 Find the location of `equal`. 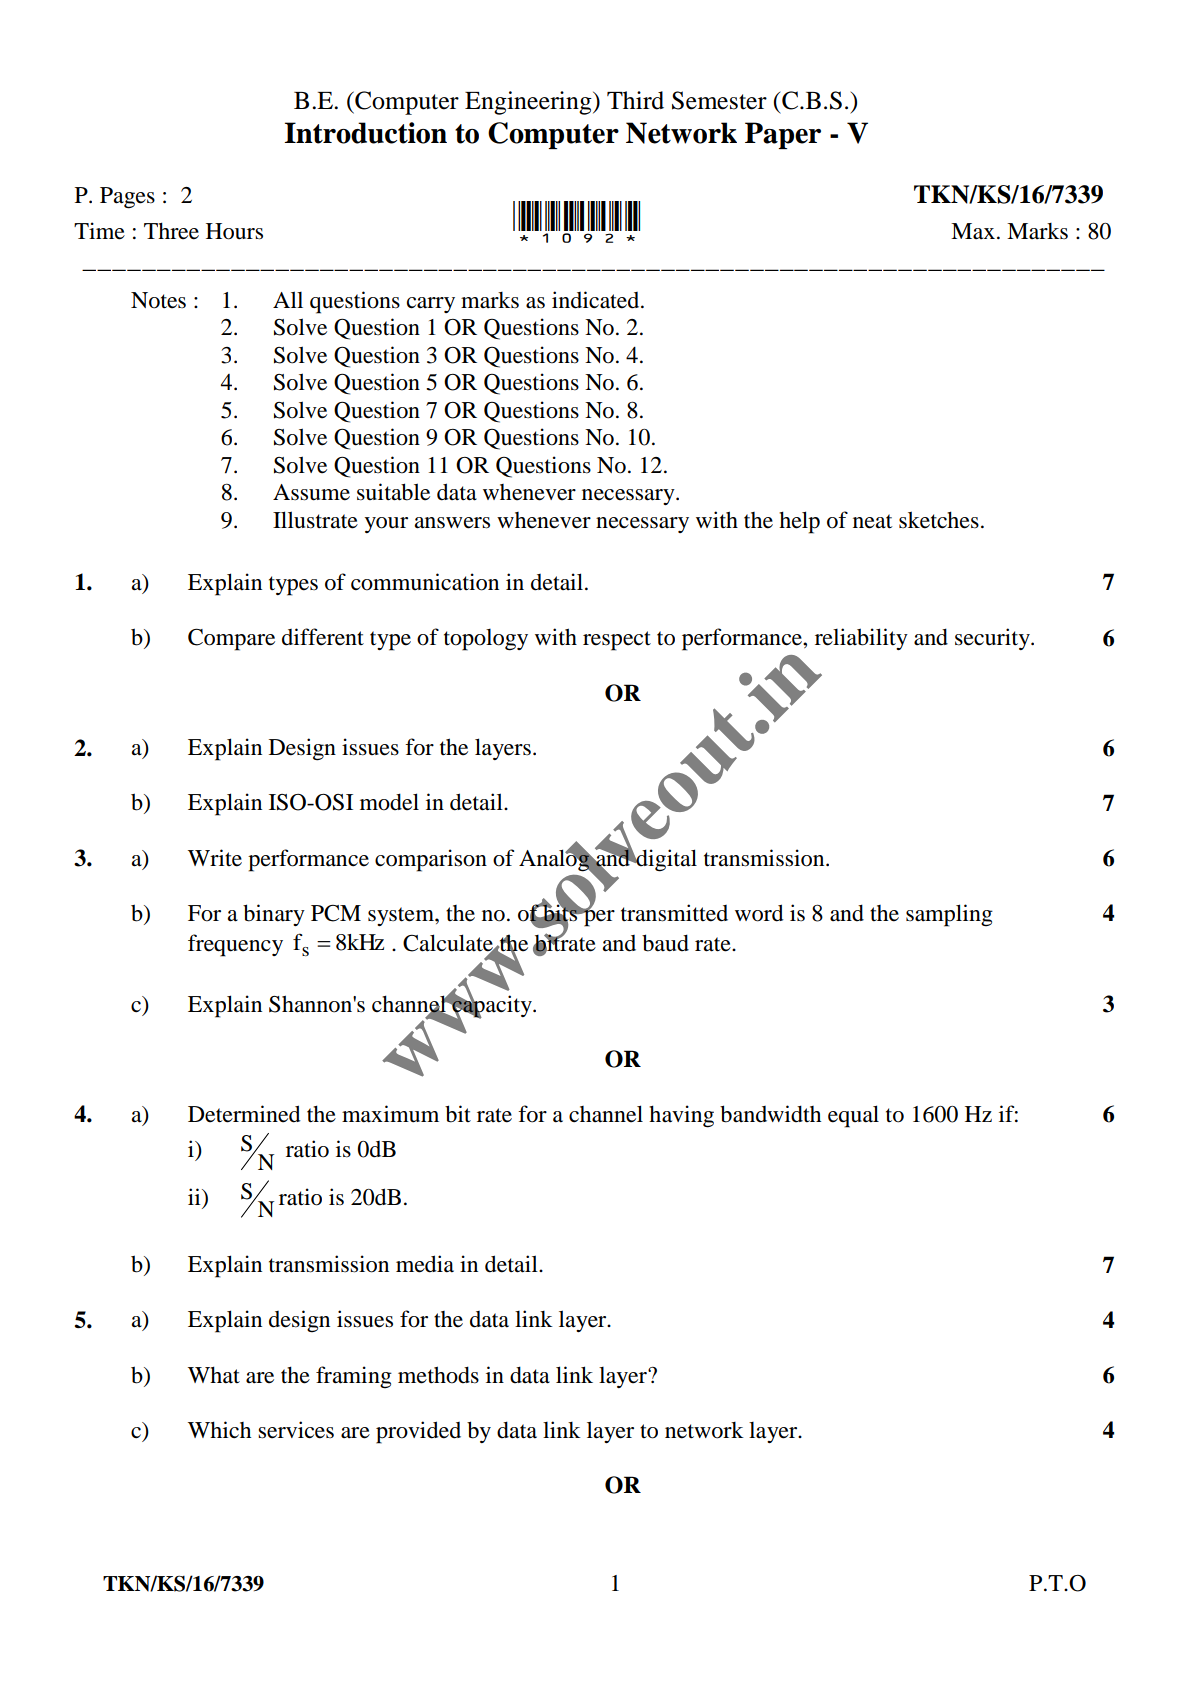

equal is located at coordinates (853, 1116).
